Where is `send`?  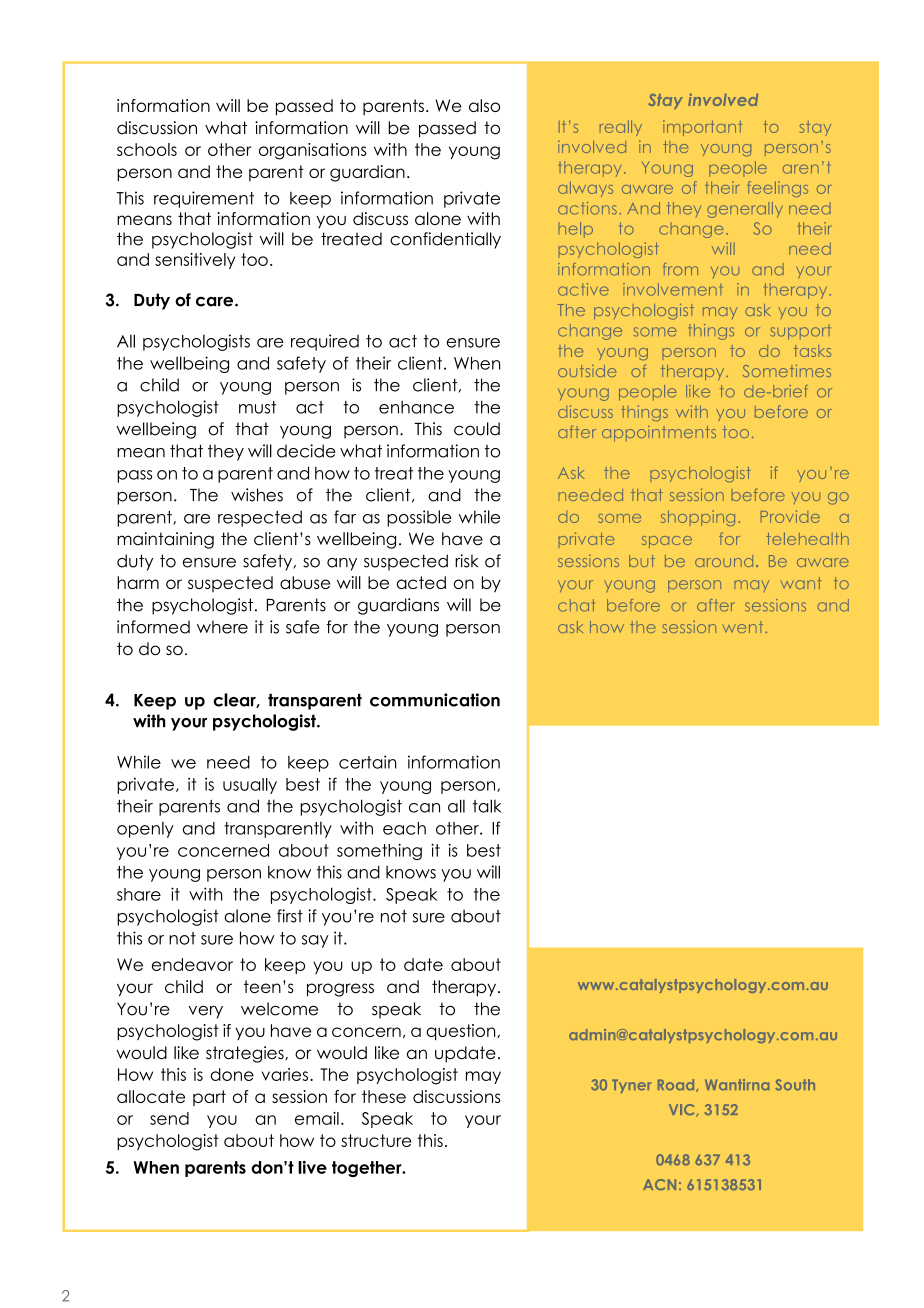
send is located at coordinates (169, 1118).
